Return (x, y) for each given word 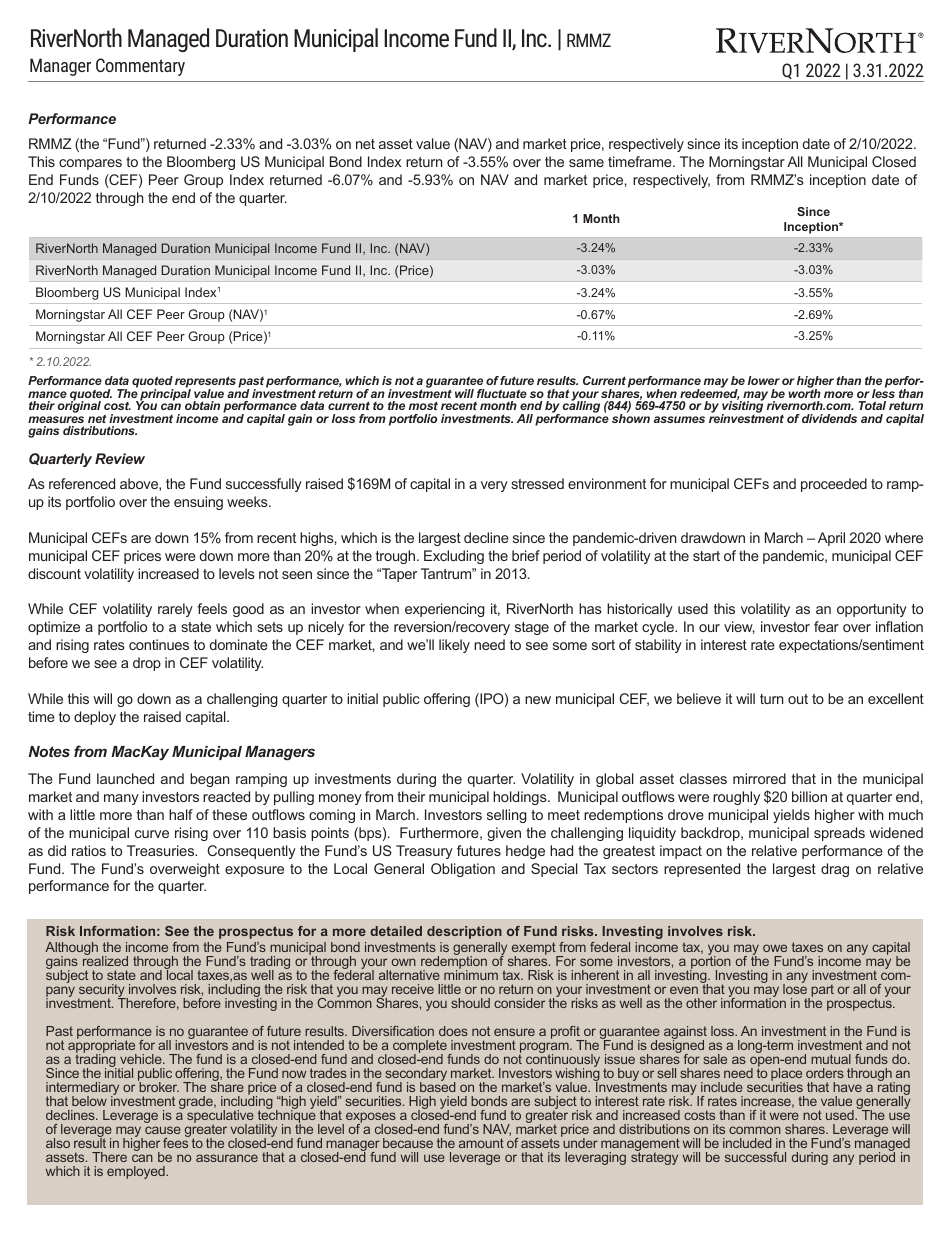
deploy (95, 718)
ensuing (198, 503)
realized (105, 960)
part (821, 992)
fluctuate (502, 393)
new (538, 700)
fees (176, 1142)
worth (804, 392)
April (831, 539)
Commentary (140, 67)
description (464, 932)
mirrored (759, 778)
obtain (202, 405)
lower (764, 380)
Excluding (454, 557)
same (586, 163)
